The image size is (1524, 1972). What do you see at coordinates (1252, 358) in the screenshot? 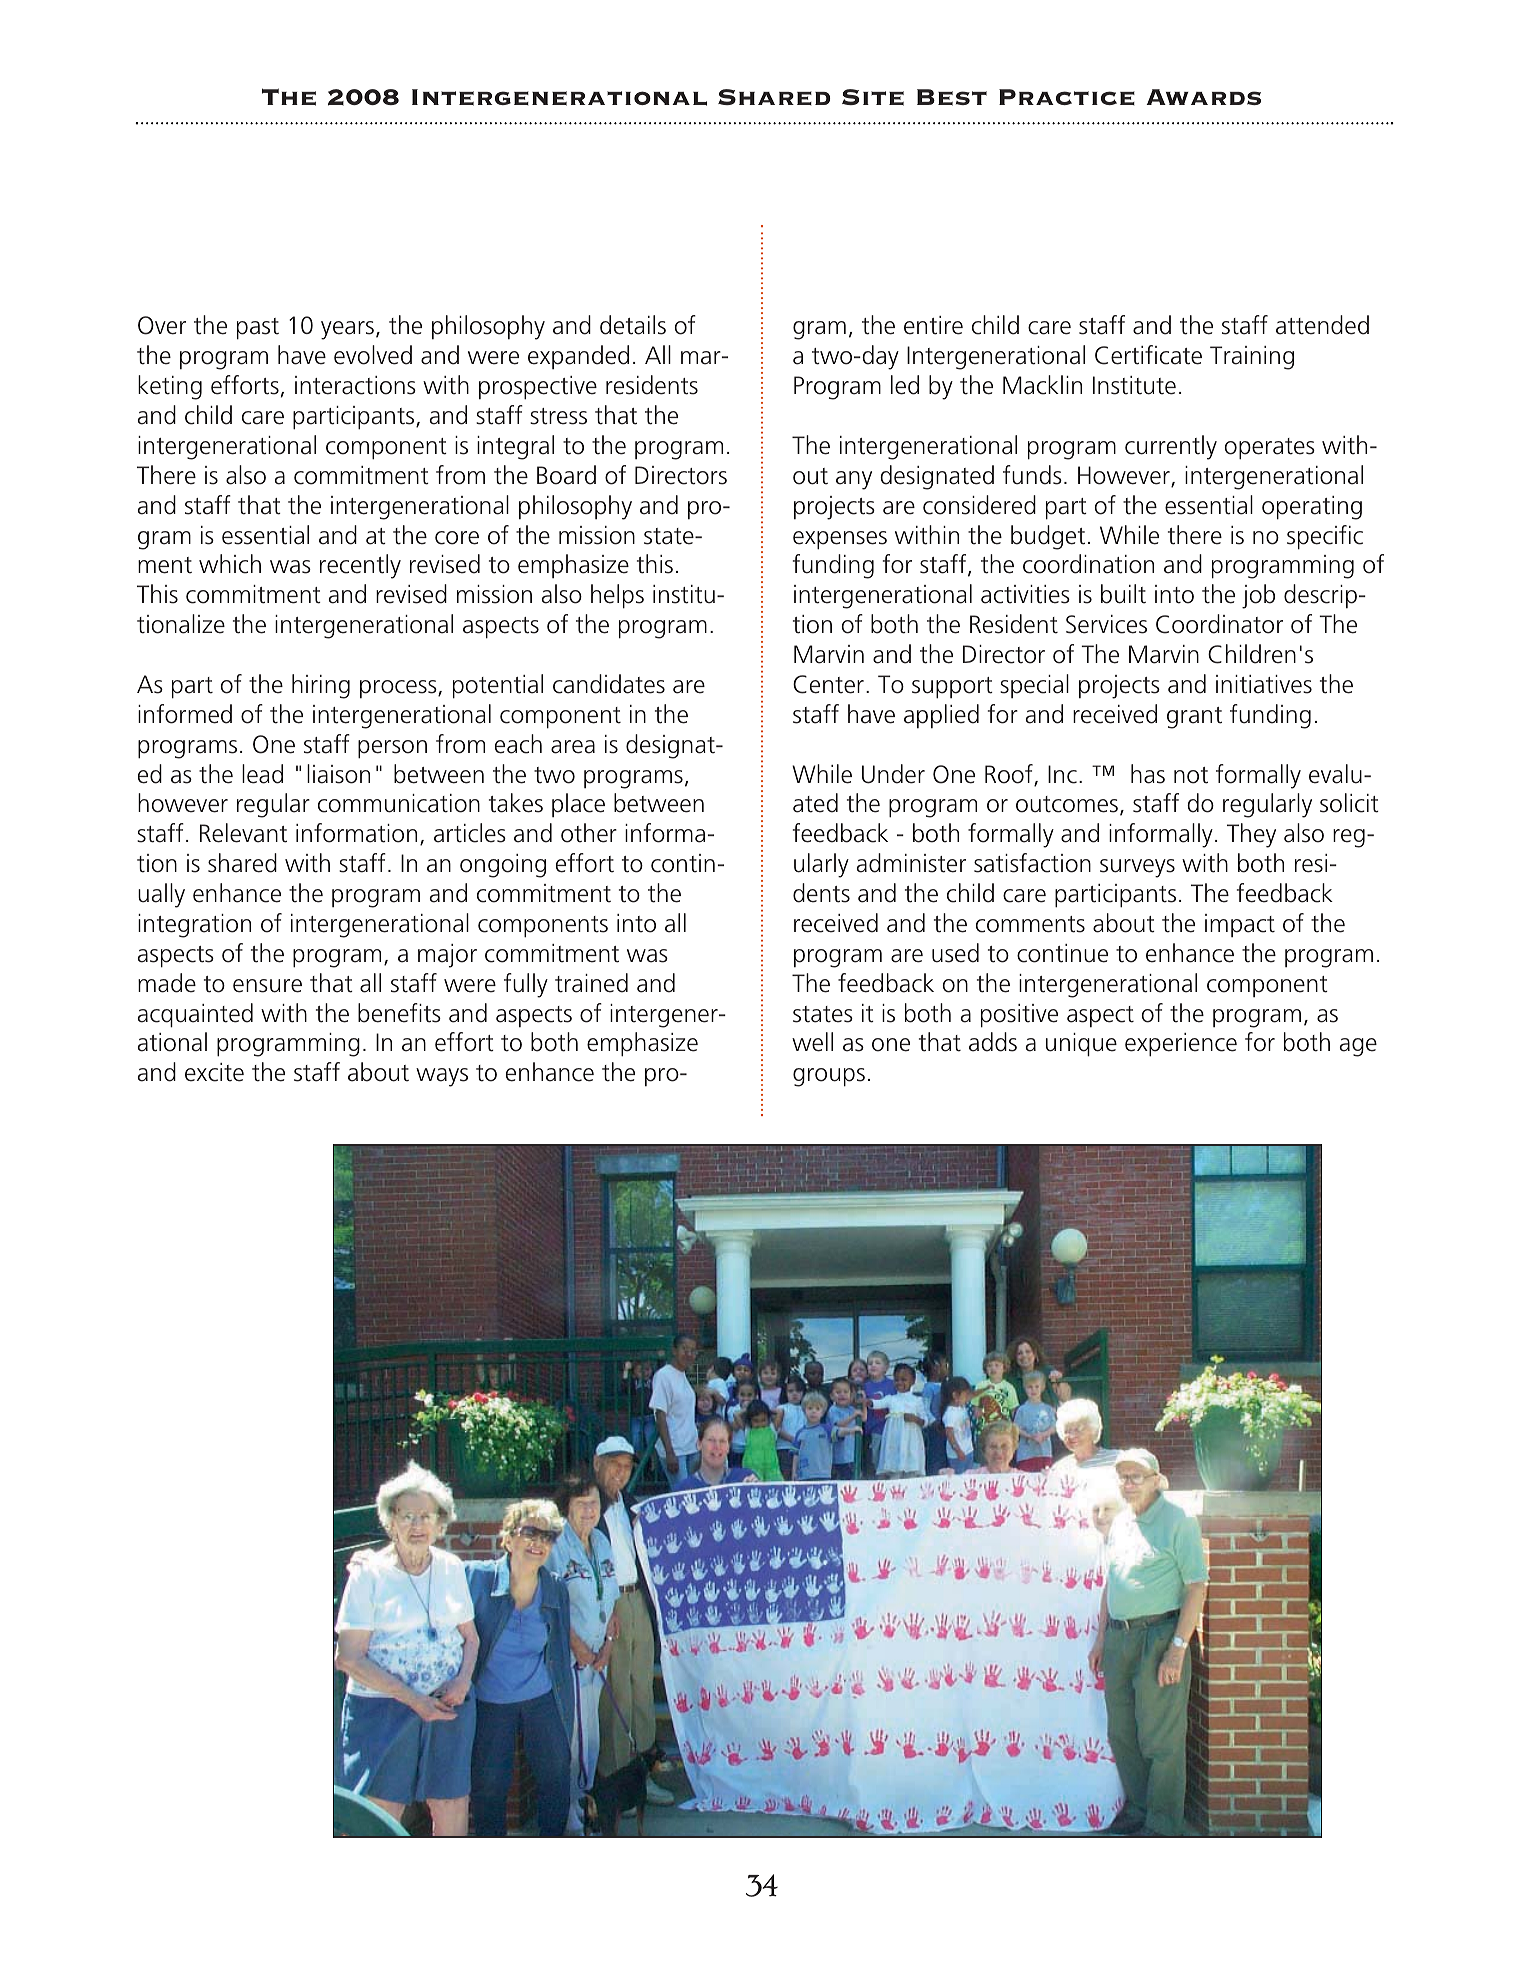
I see `Training` at bounding box center [1252, 358].
